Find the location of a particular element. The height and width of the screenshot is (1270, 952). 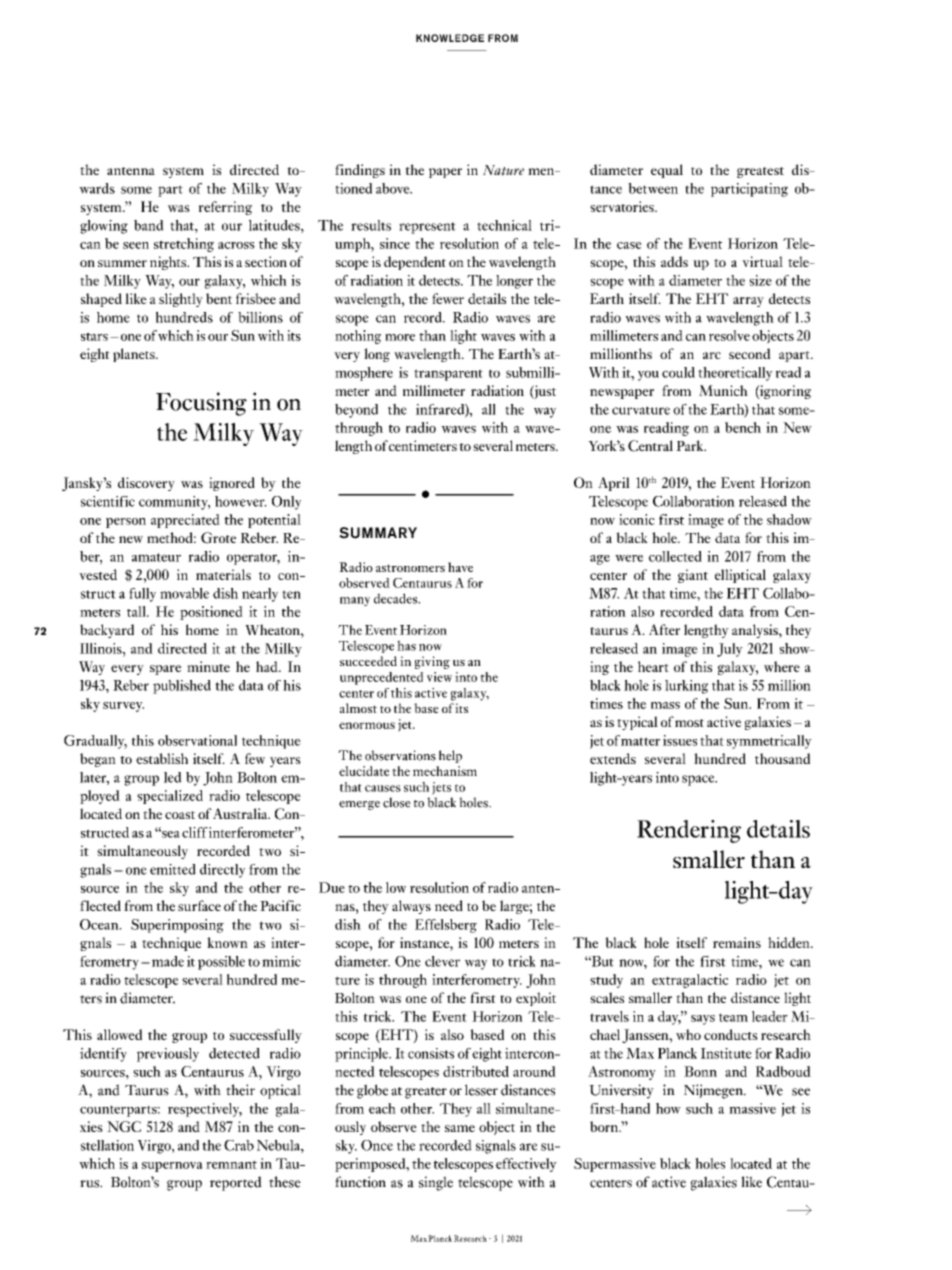

referring is located at coordinates (225, 208).
